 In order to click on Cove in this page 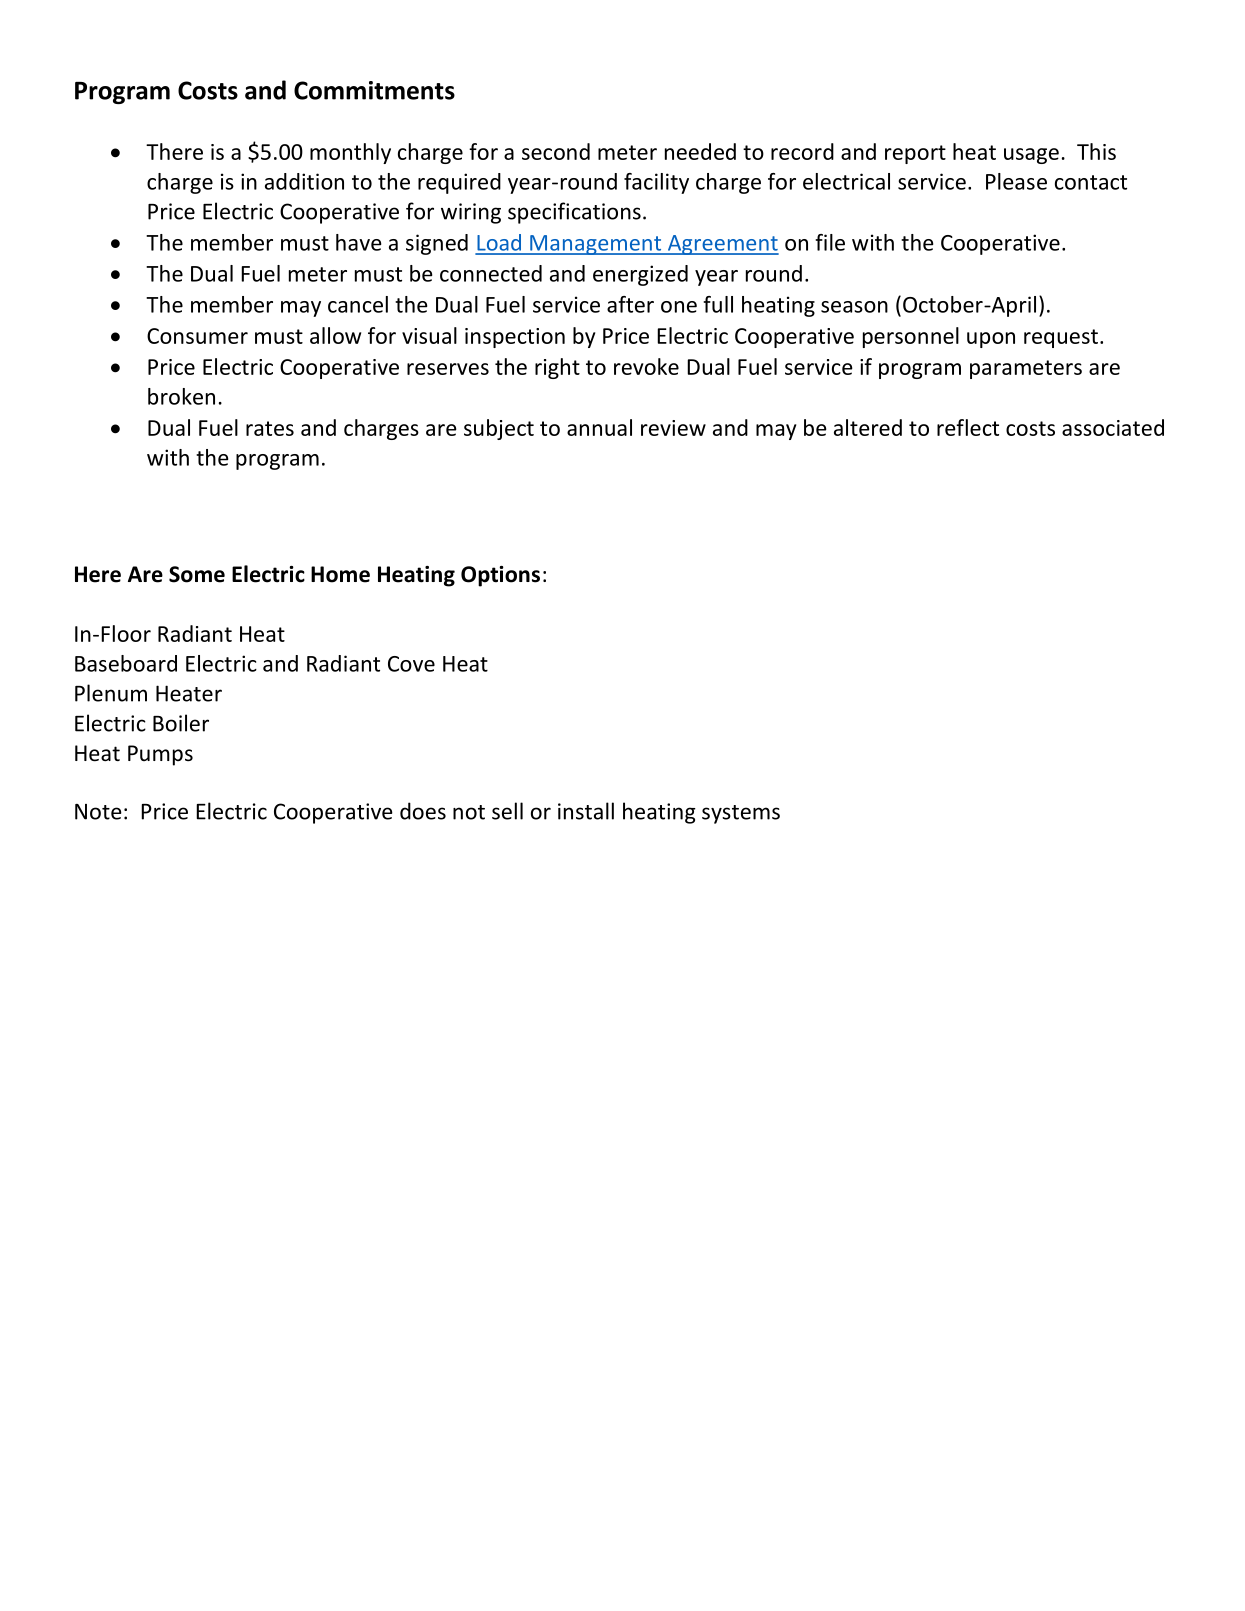, I will do `click(411, 664)`.
